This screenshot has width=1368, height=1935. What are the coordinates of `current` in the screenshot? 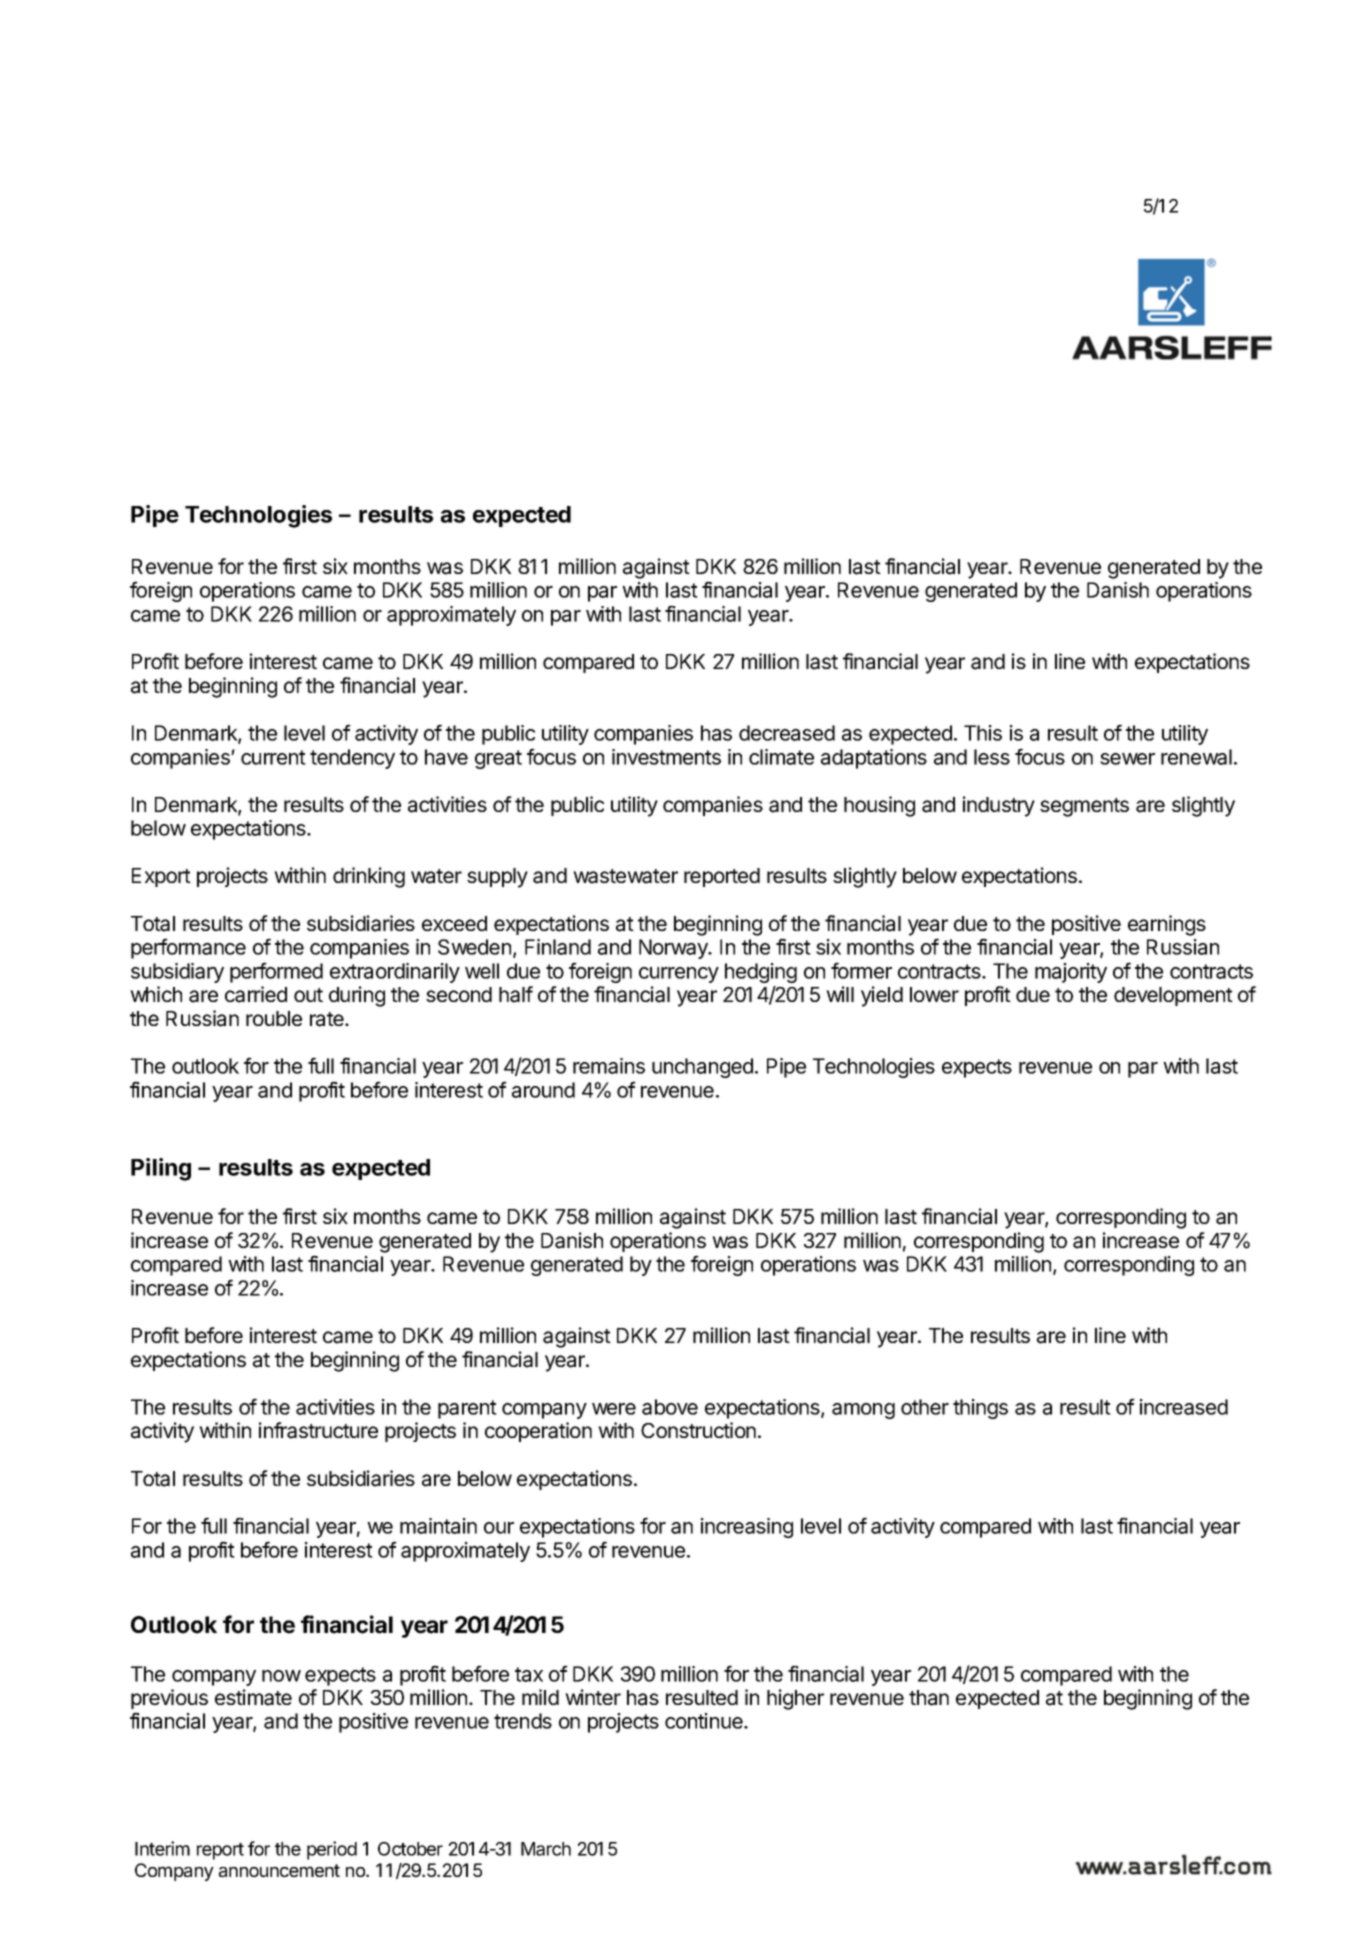 It's located at (273, 757).
